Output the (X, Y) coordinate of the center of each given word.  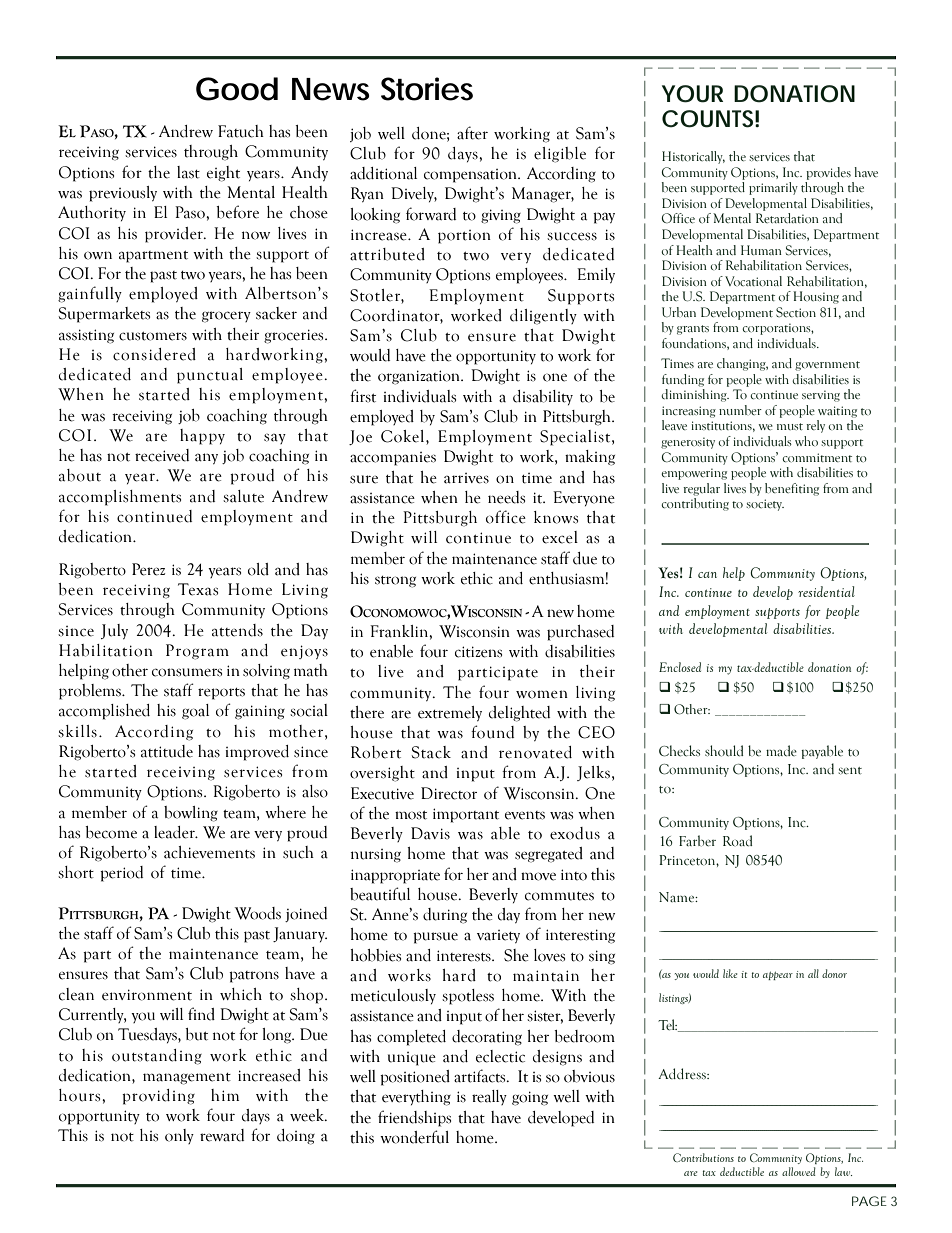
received (162, 455)
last (188, 172)
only (179, 1136)
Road (737, 841)
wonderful (414, 1137)
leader (175, 832)
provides (828, 173)
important (466, 815)
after (472, 133)
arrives (466, 478)
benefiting (792, 489)
